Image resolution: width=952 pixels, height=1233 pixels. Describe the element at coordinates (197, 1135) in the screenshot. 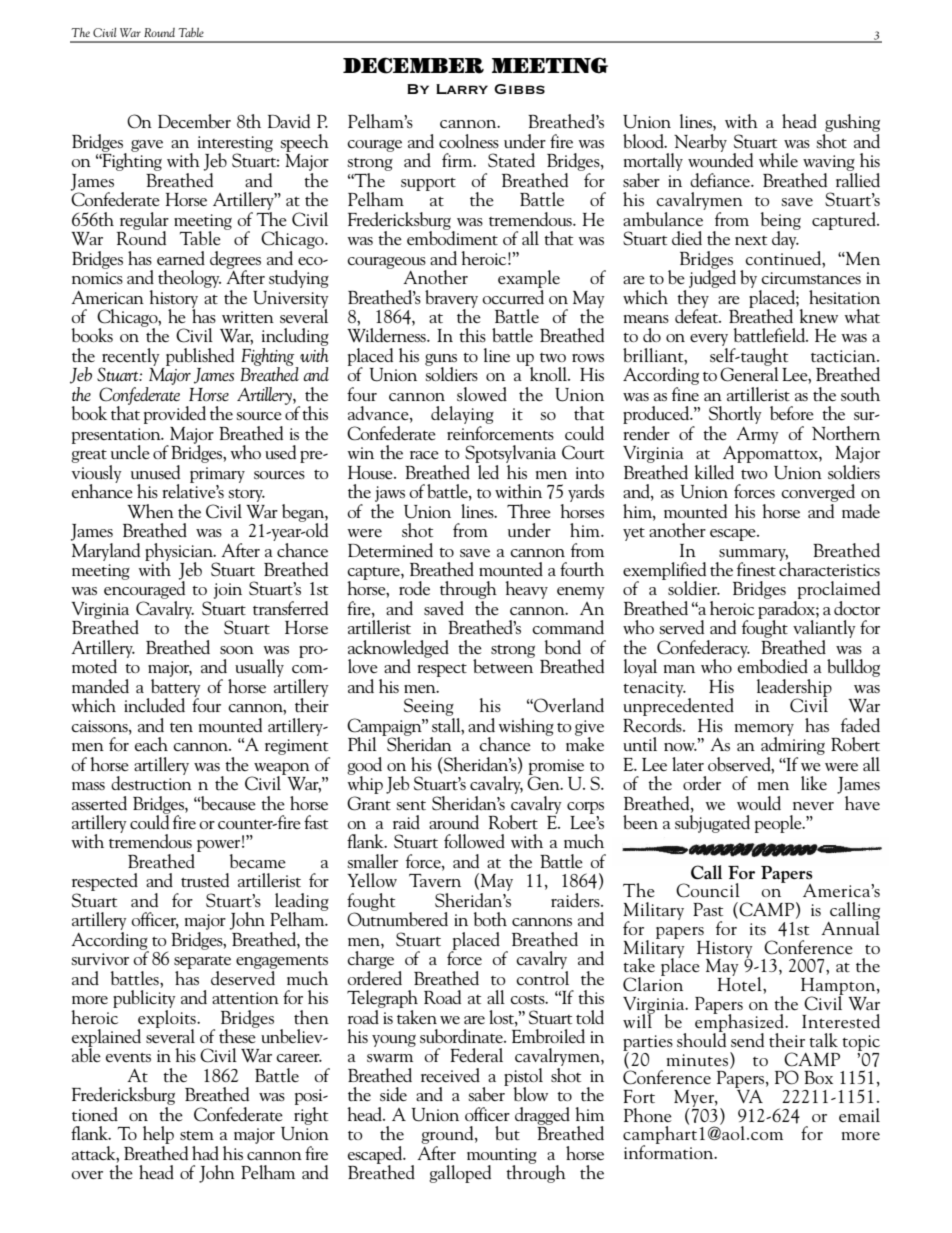

I see `stem` at that location.
